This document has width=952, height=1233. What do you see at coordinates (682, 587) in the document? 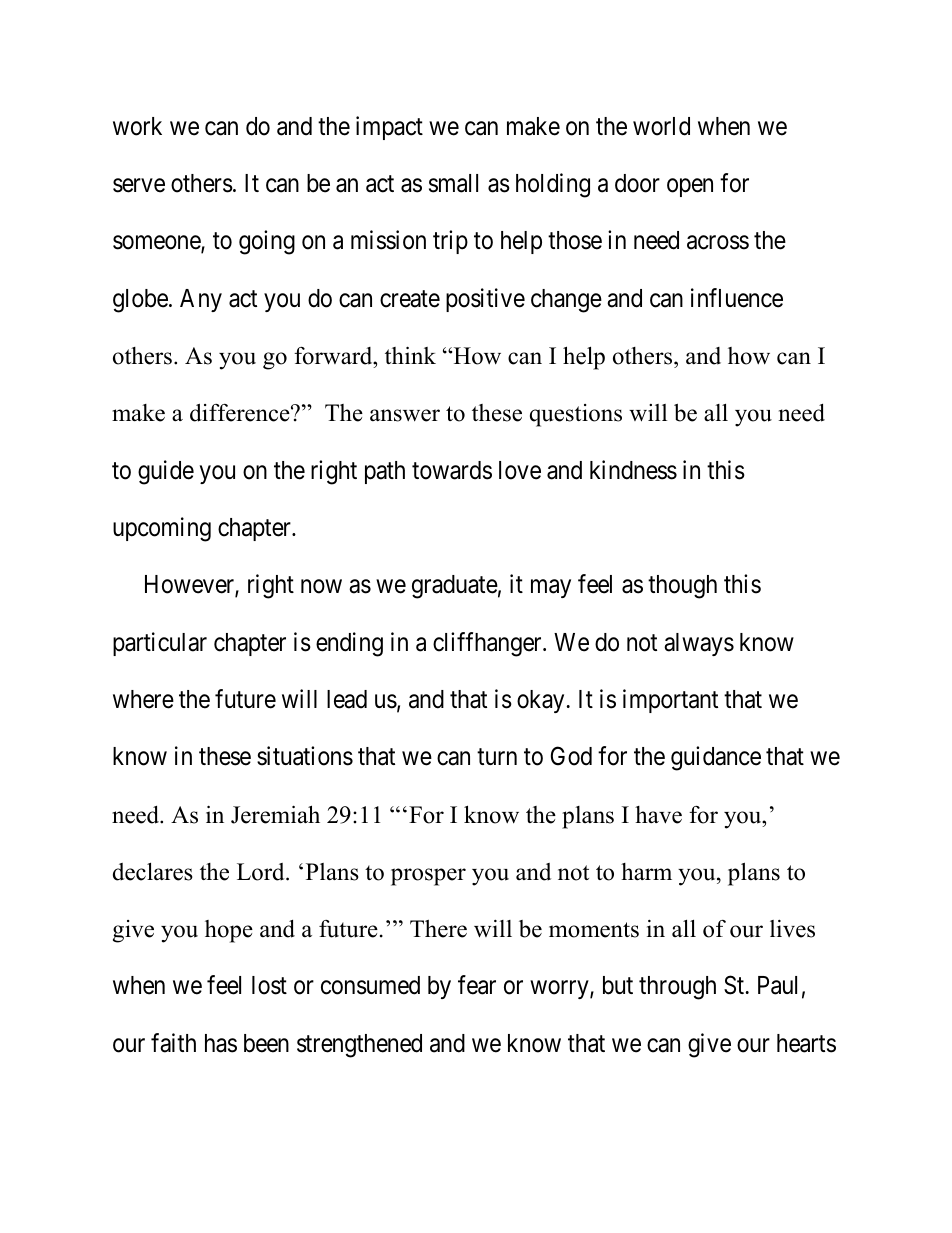
I see `though` at bounding box center [682, 587].
